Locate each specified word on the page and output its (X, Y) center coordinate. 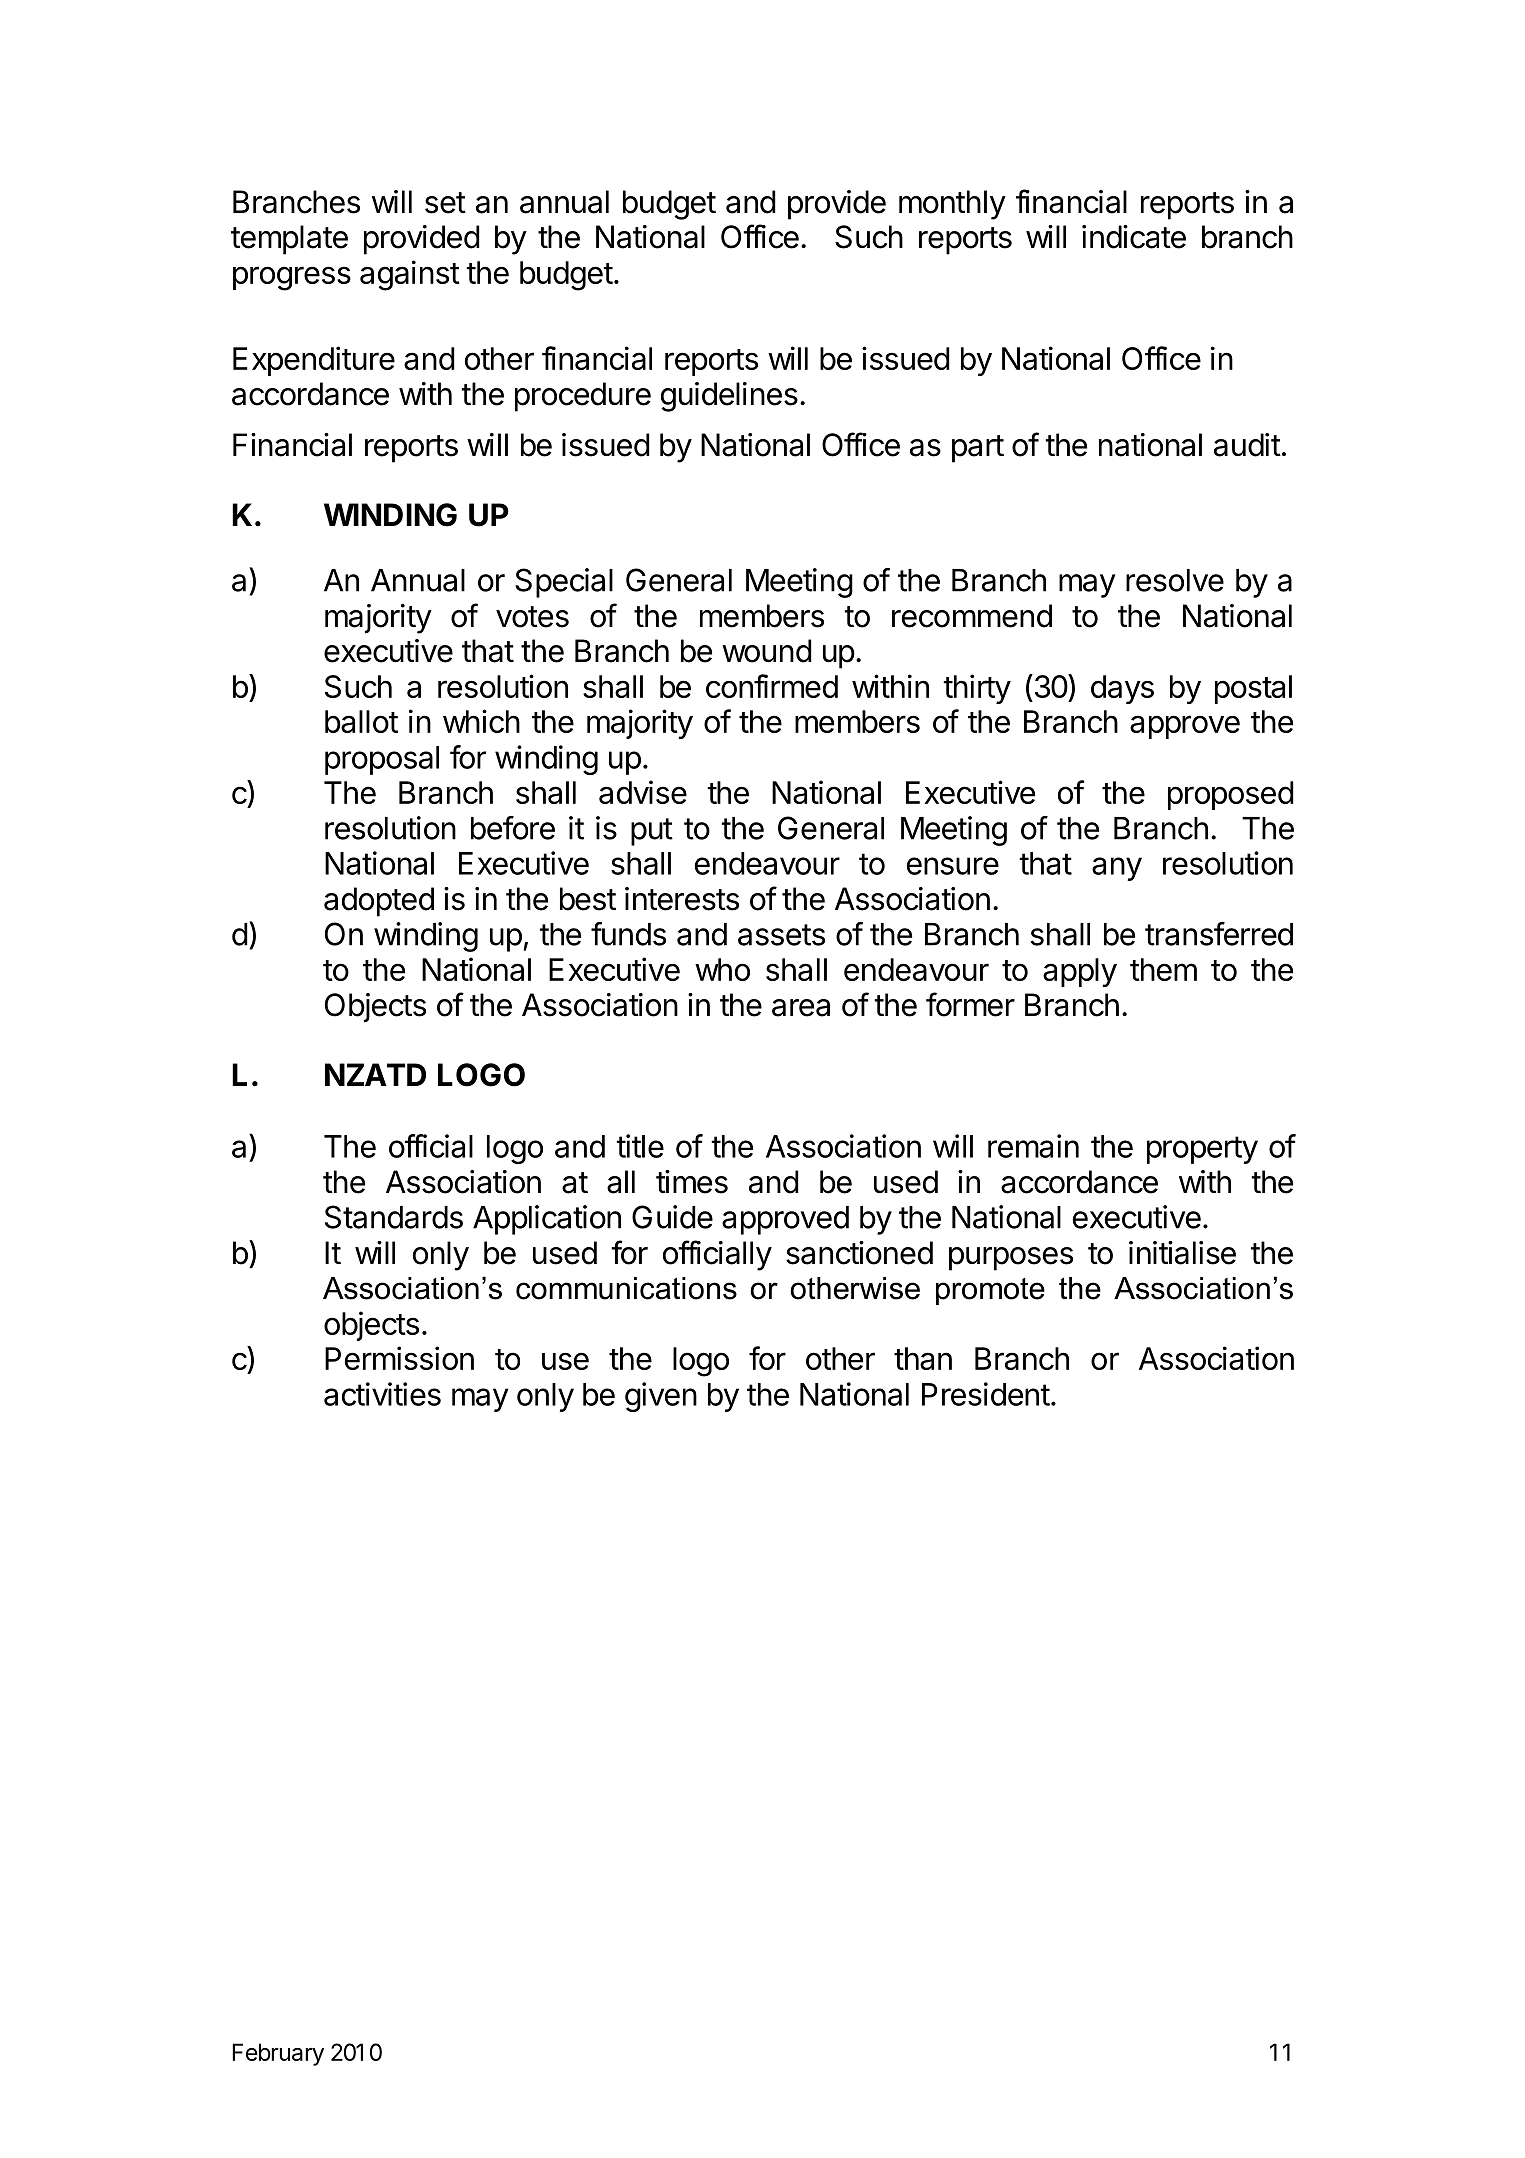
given (661, 1397)
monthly (952, 205)
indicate (1134, 237)
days (1122, 689)
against (410, 275)
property (1202, 1150)
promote (990, 1291)
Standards (394, 1217)
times (692, 1182)
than (923, 1358)
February (278, 2054)
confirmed (772, 686)
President (986, 1394)
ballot (361, 721)
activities (382, 1394)
